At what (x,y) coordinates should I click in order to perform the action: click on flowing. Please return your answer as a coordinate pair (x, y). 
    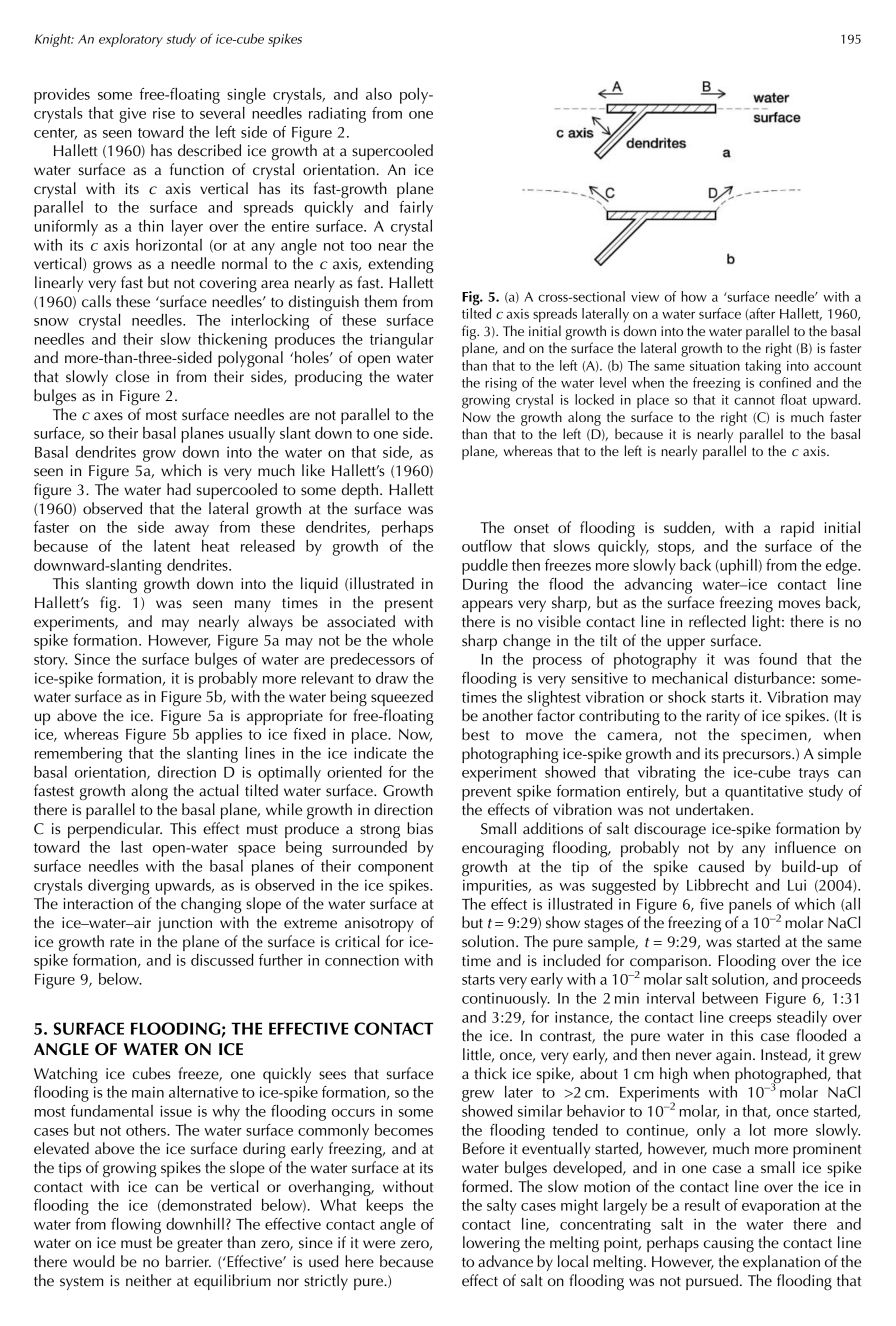
    Looking at the image, I should click on (136, 1226).
